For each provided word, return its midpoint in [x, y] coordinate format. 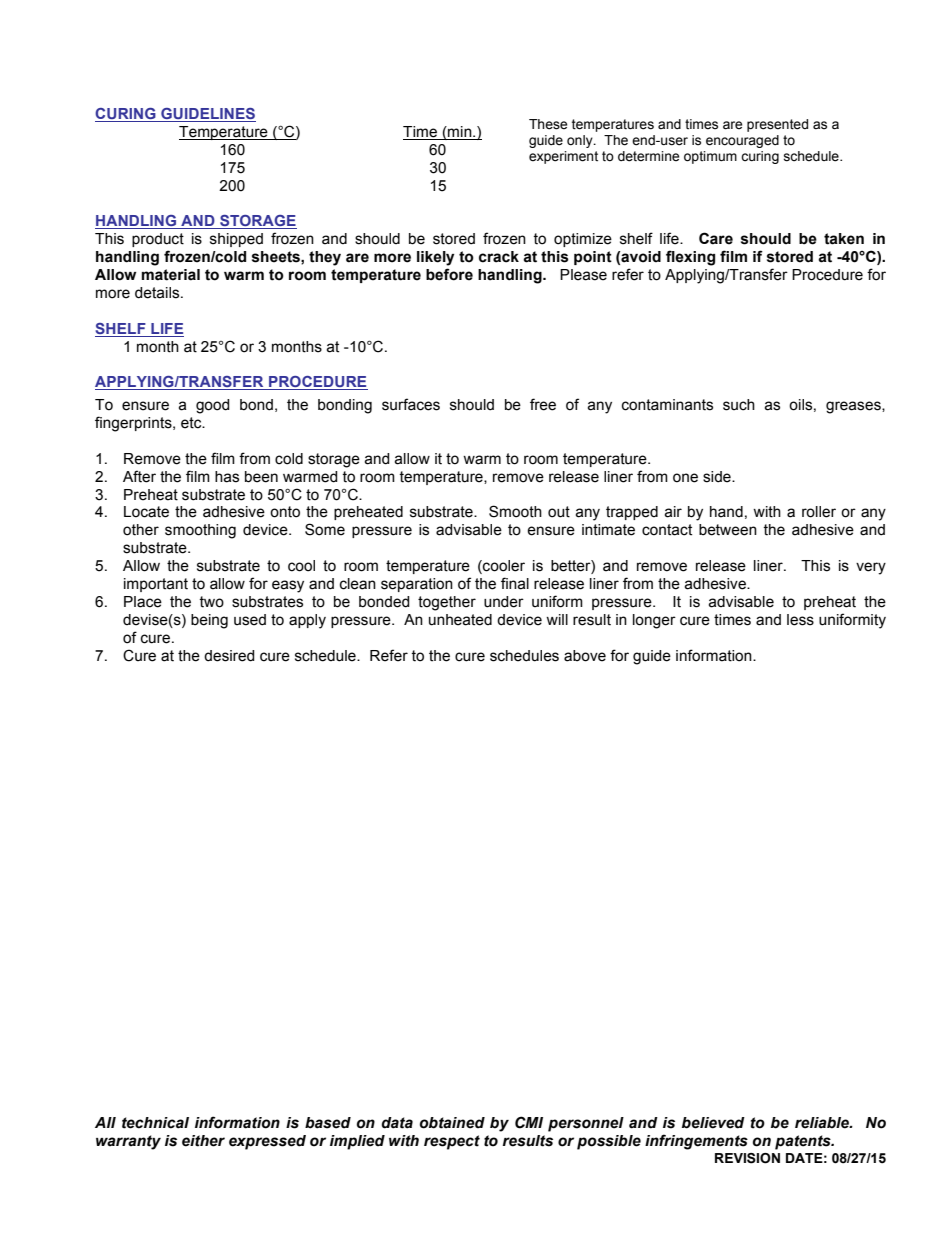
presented [777, 125]
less [800, 620]
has [227, 477]
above [585, 656]
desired [229, 656]
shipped [236, 240]
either [203, 1141]
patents [804, 1142]
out [559, 512]
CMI [529, 1122]
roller [819, 512]
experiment [563, 157]
